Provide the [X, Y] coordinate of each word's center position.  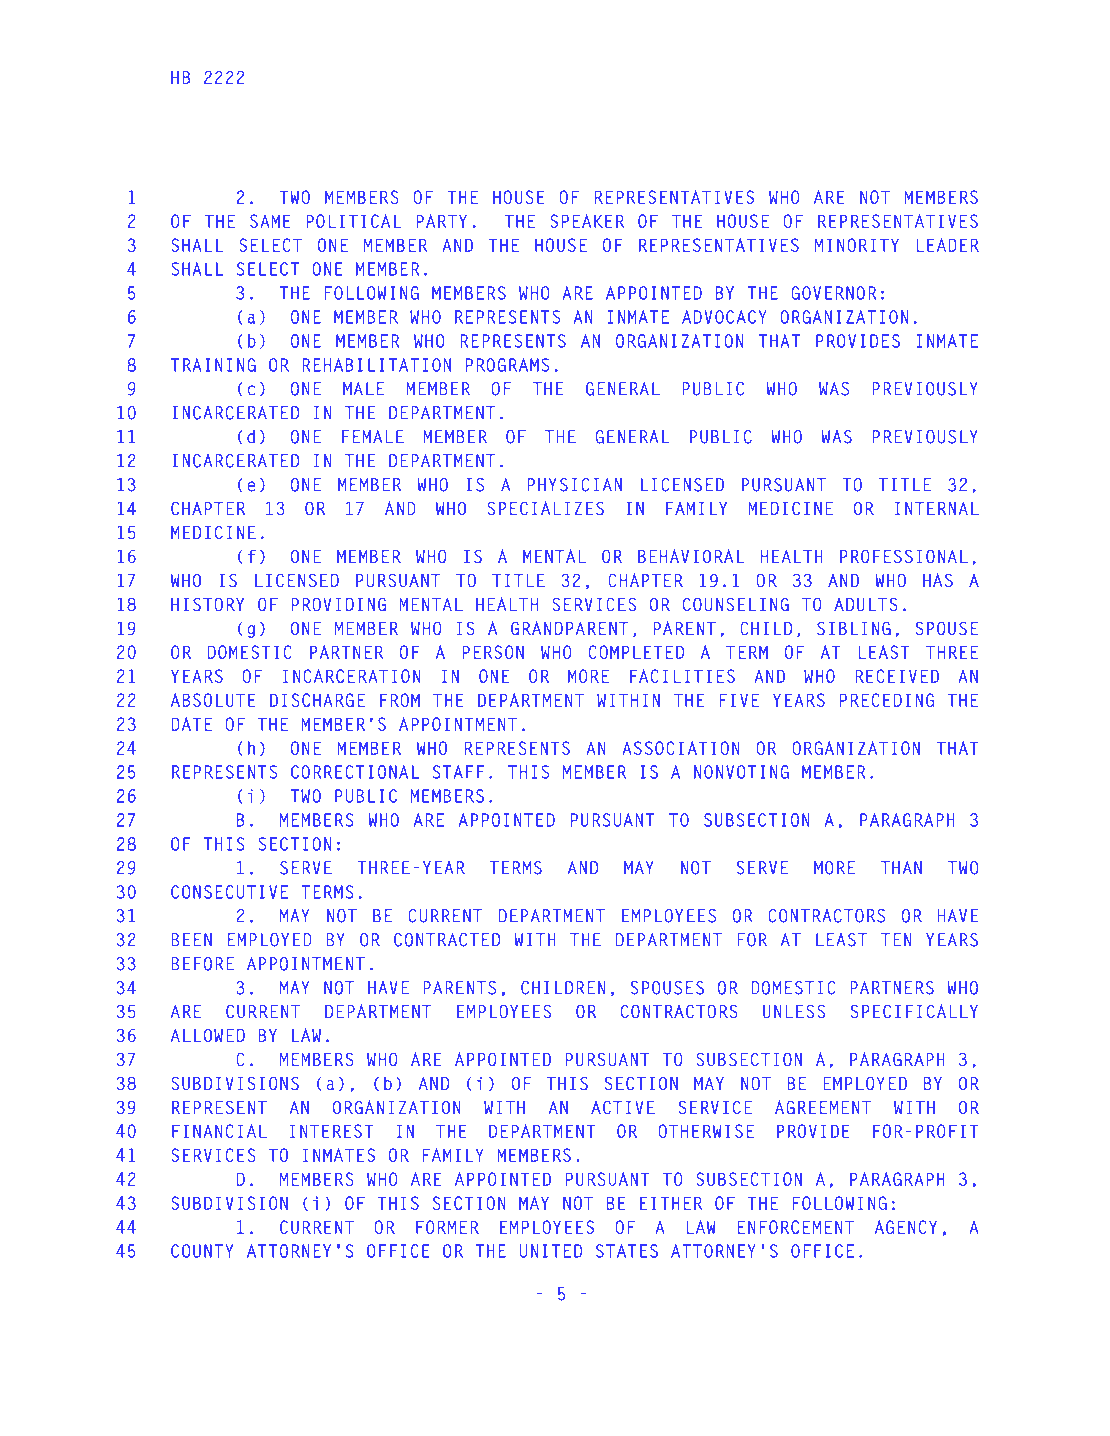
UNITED [551, 1251]
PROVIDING [339, 604]
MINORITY [857, 245]
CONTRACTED [447, 940]
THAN [901, 868]
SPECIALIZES [545, 508]
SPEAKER [587, 221]
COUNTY [202, 1251]
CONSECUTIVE [229, 892]
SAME [270, 221]
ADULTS [866, 604]
